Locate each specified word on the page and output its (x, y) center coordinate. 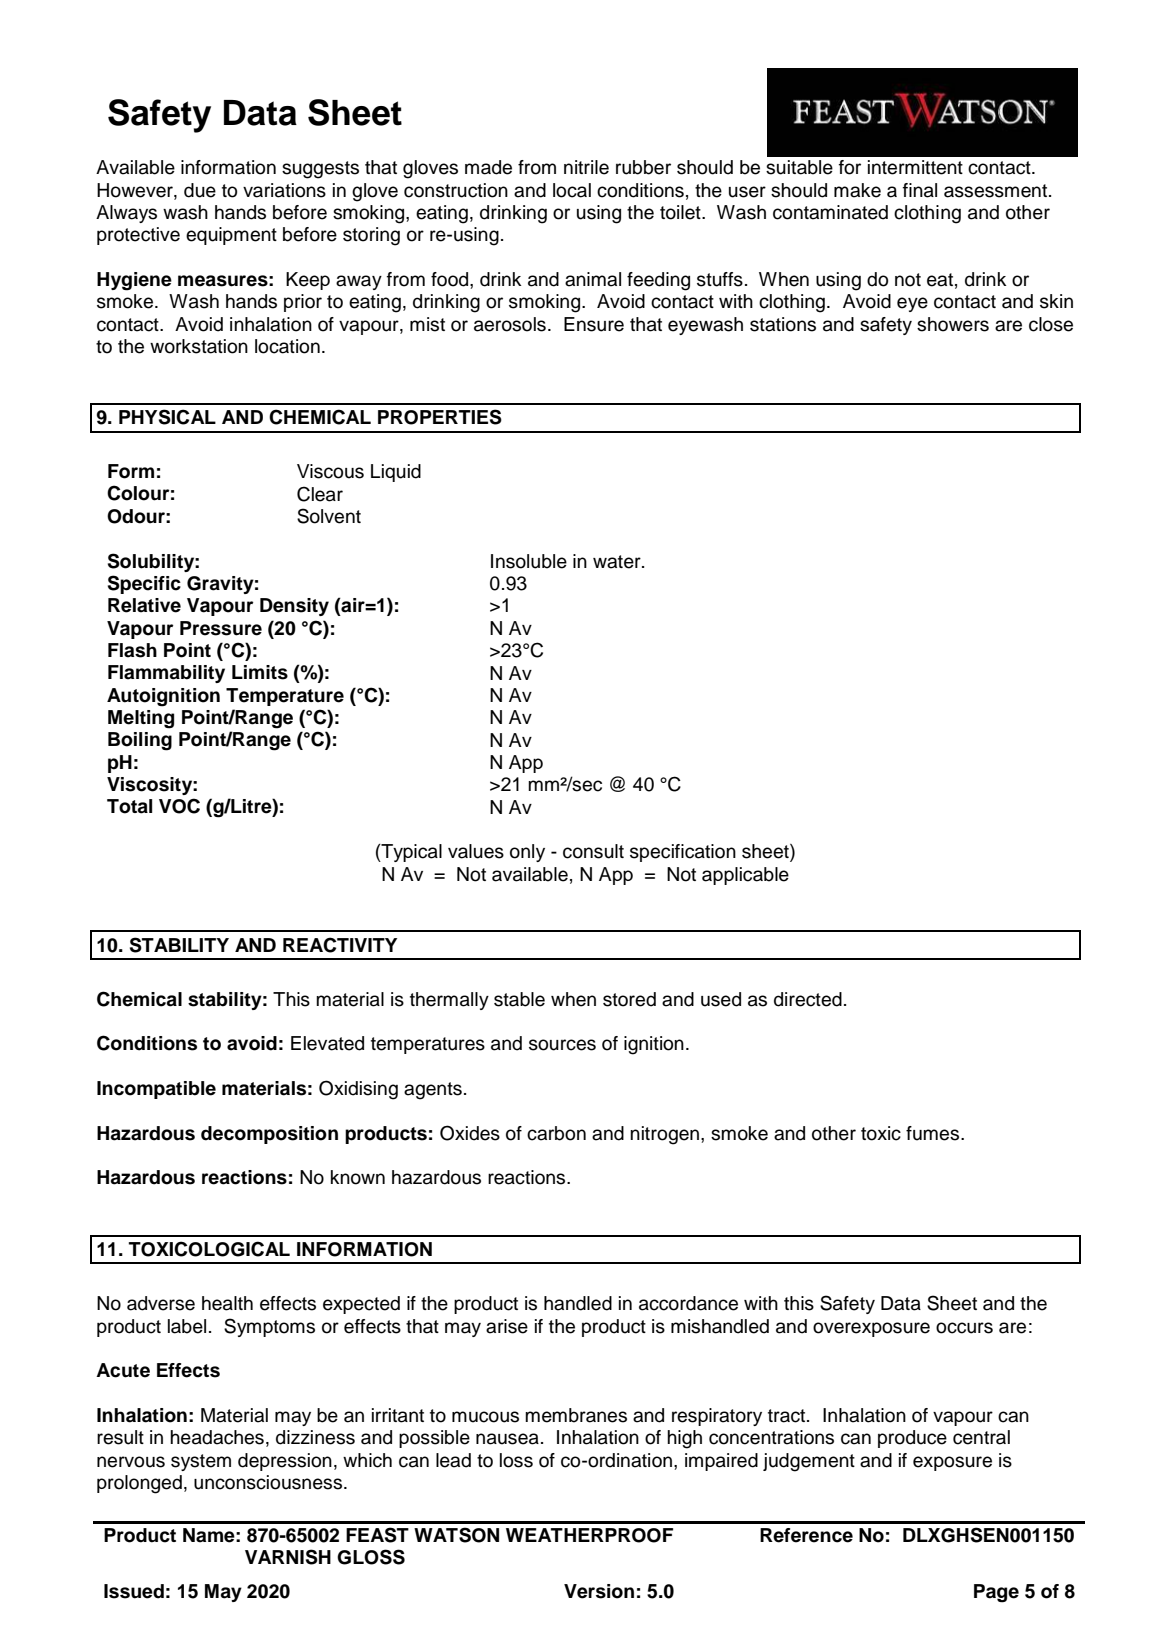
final (920, 190)
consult (593, 851)
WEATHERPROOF (589, 1535)
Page (996, 1593)
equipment (231, 236)
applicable (745, 876)
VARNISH (288, 1557)
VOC (179, 806)
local (572, 190)
